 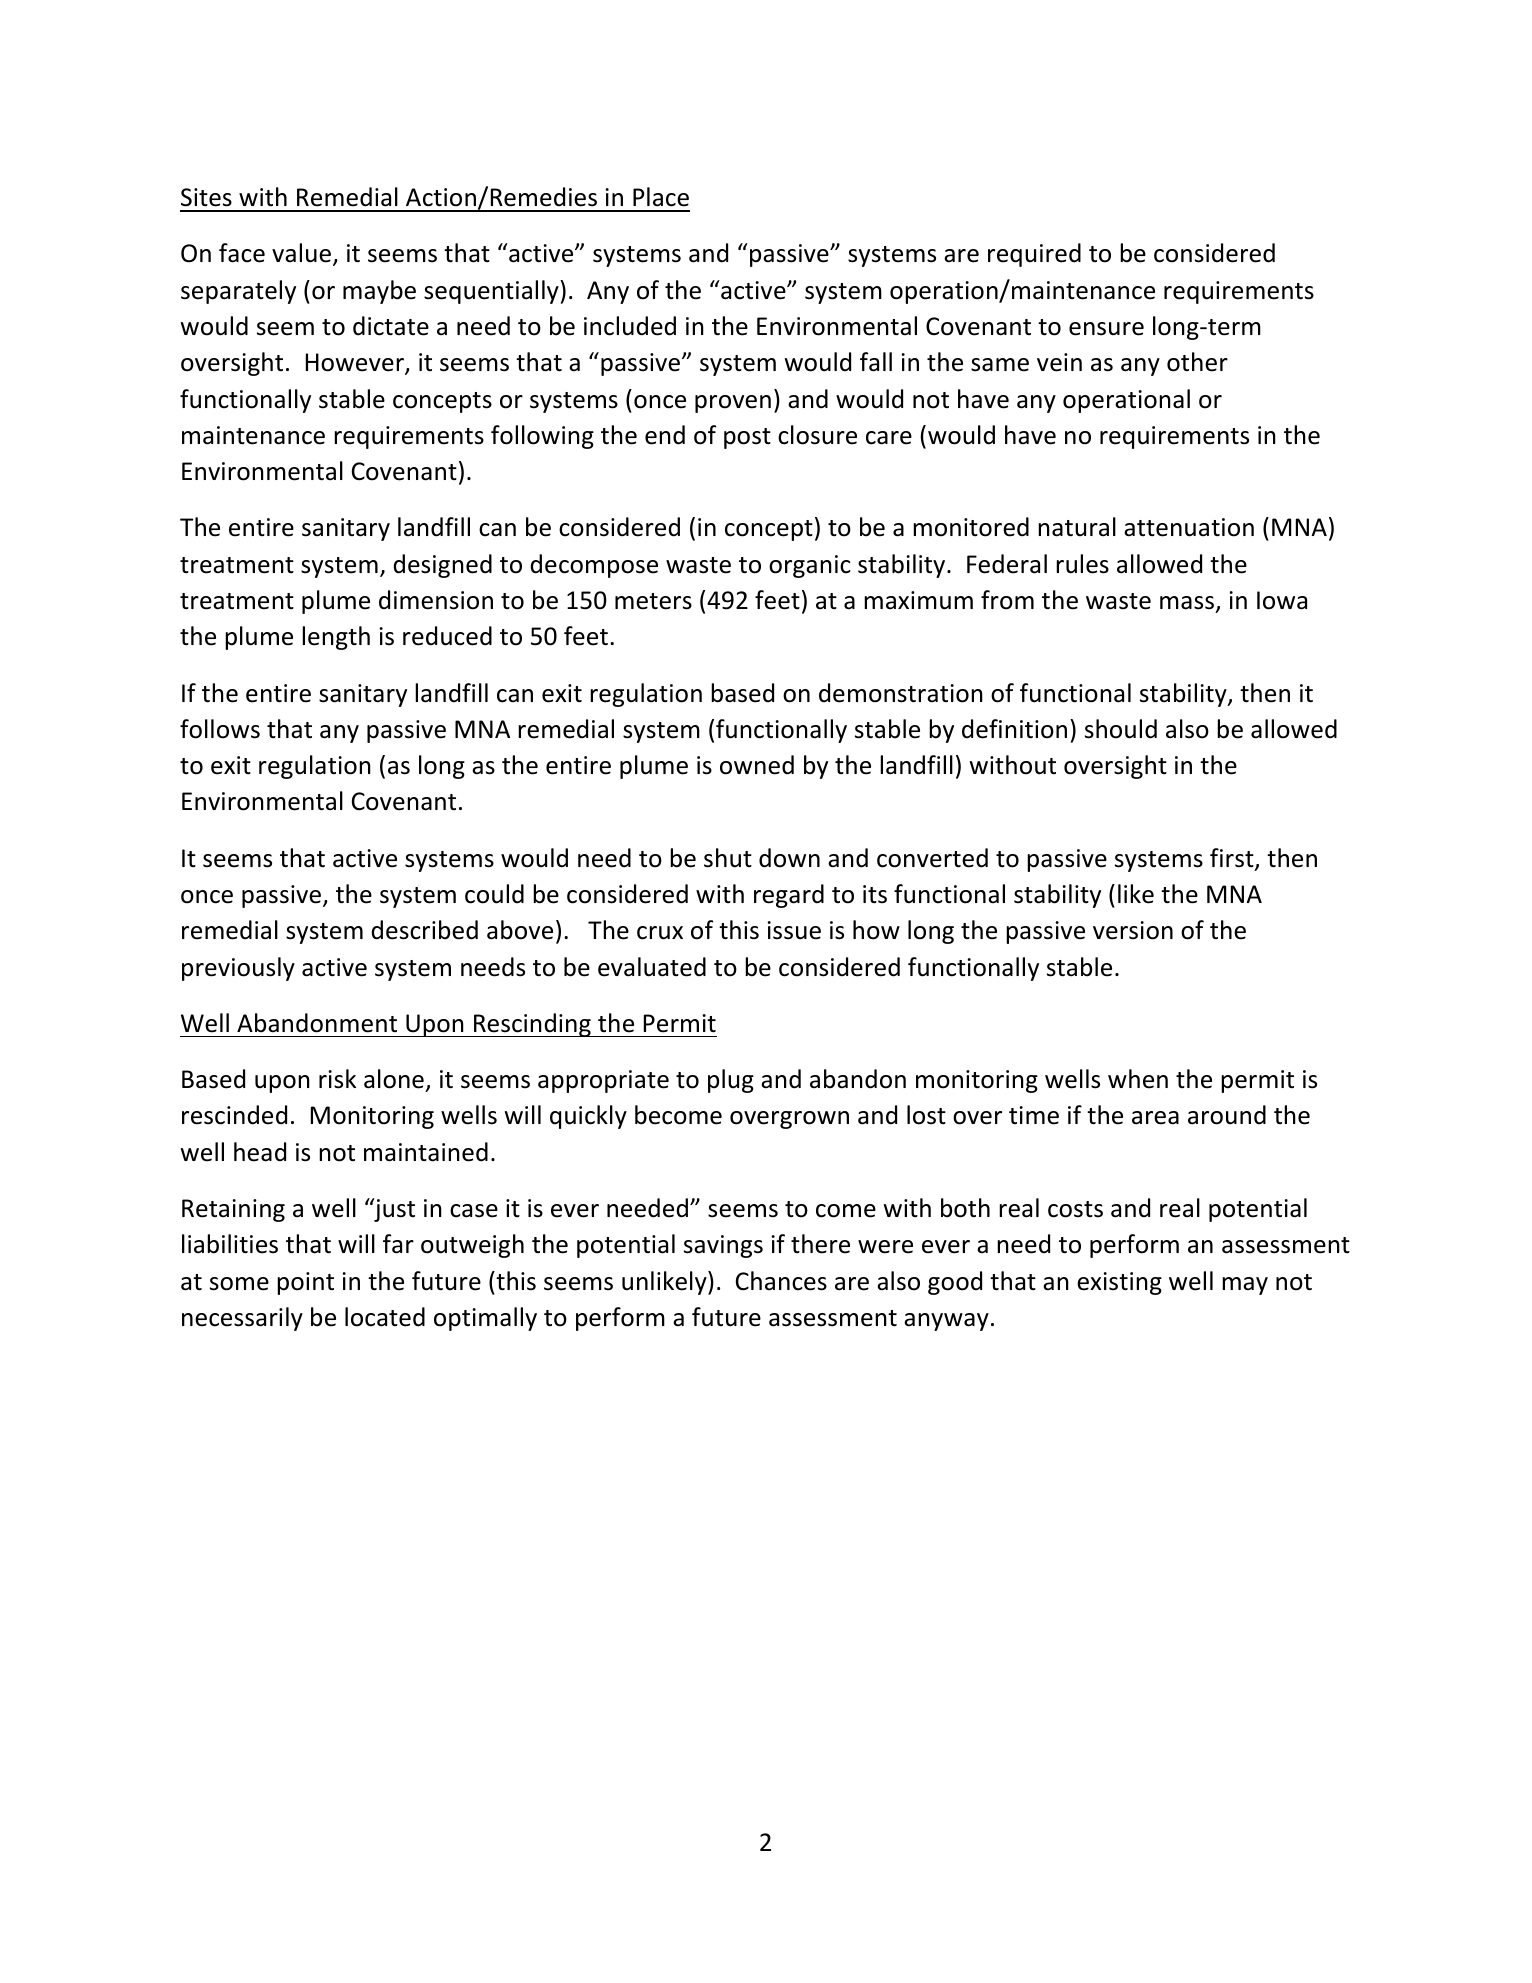 I want to click on point, so click(x=305, y=1283).
